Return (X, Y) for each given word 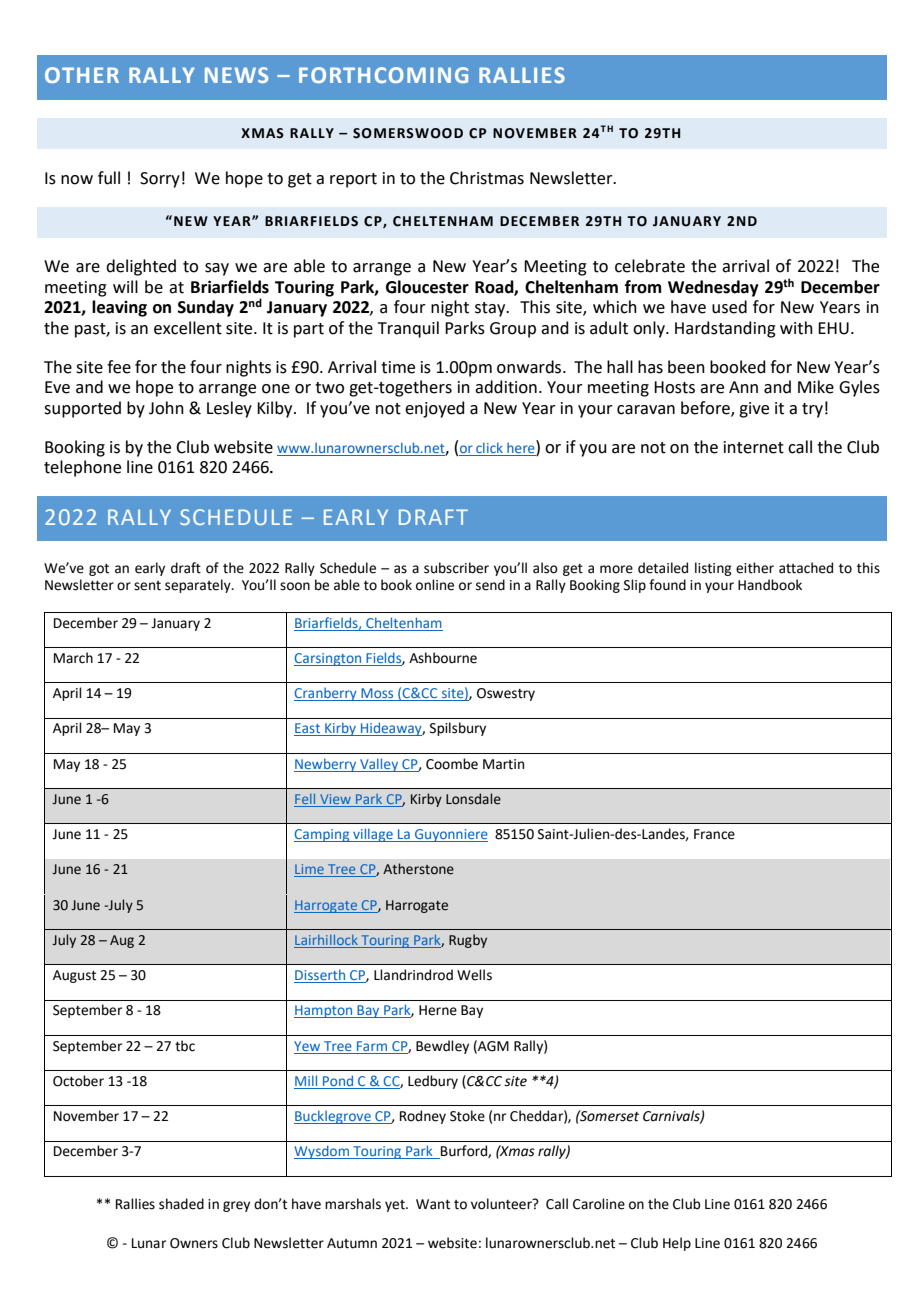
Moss (377, 694)
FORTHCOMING (383, 75)
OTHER (82, 75)
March (73, 658)
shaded (181, 1204)
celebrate (650, 266)
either (755, 568)
